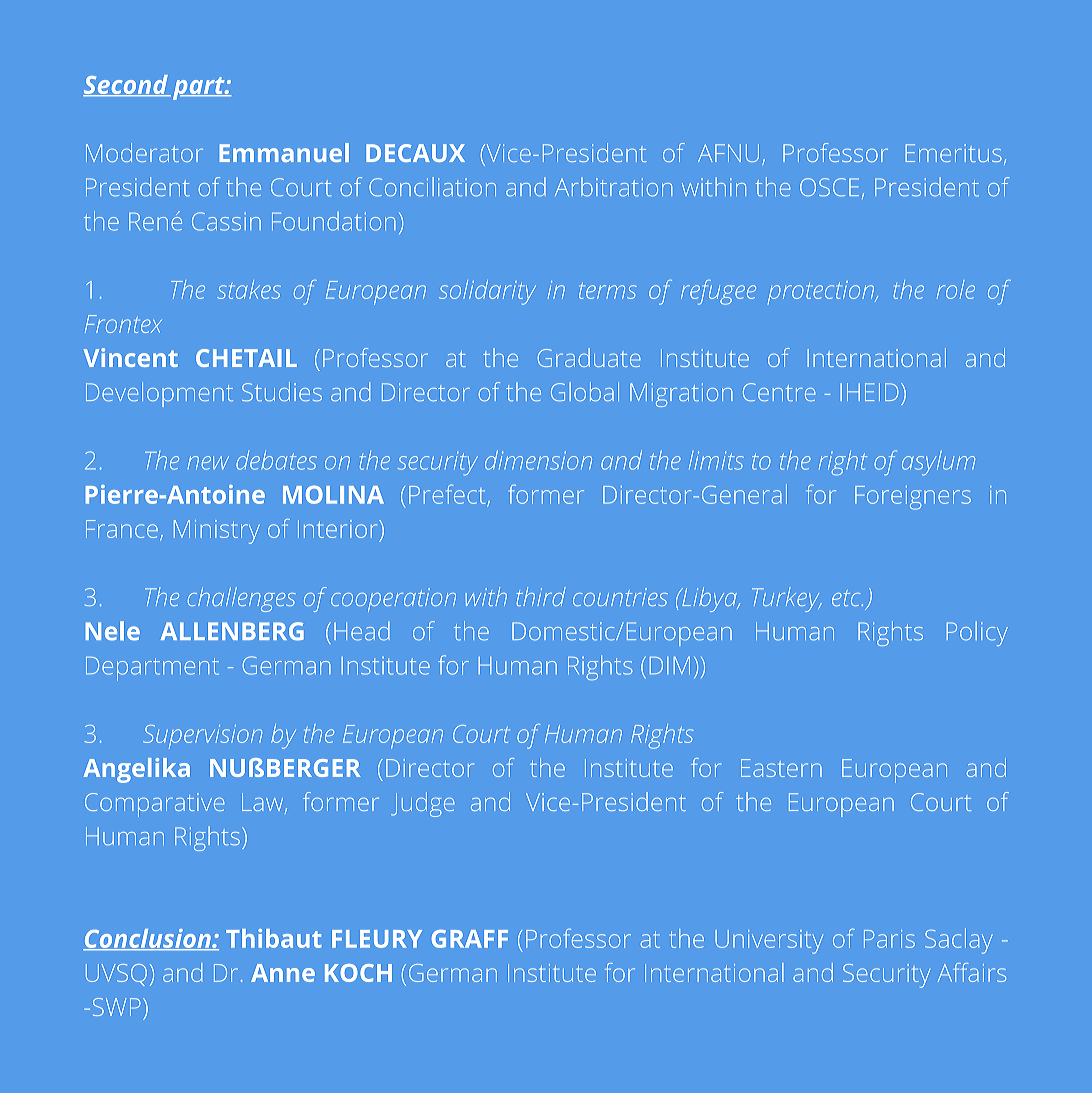 This screenshot has height=1093, width=1092. What do you see at coordinates (889, 939) in the screenshot?
I see `Paris` at bounding box center [889, 939].
